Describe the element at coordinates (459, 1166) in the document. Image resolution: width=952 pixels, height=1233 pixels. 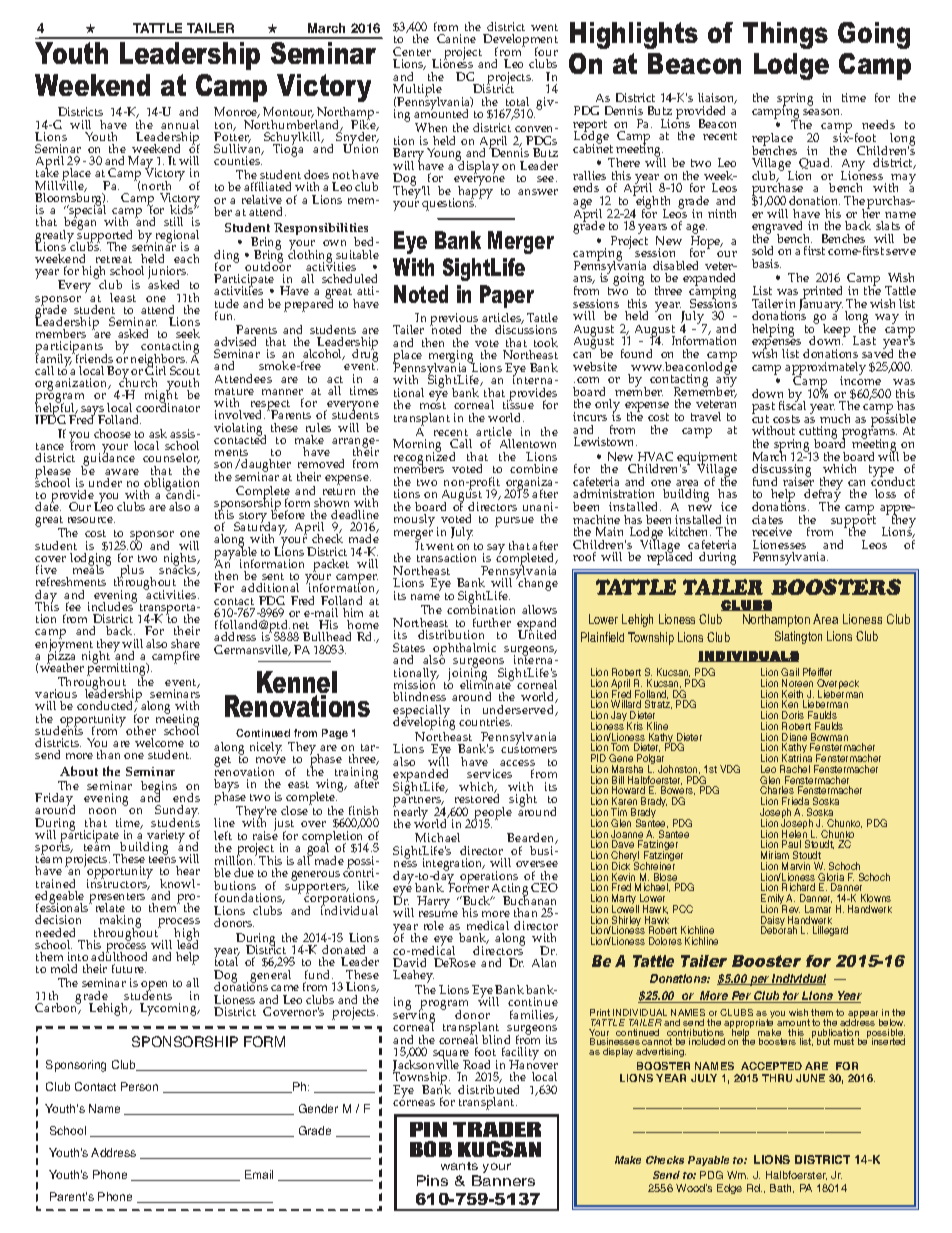
I see `wants` at that location.
